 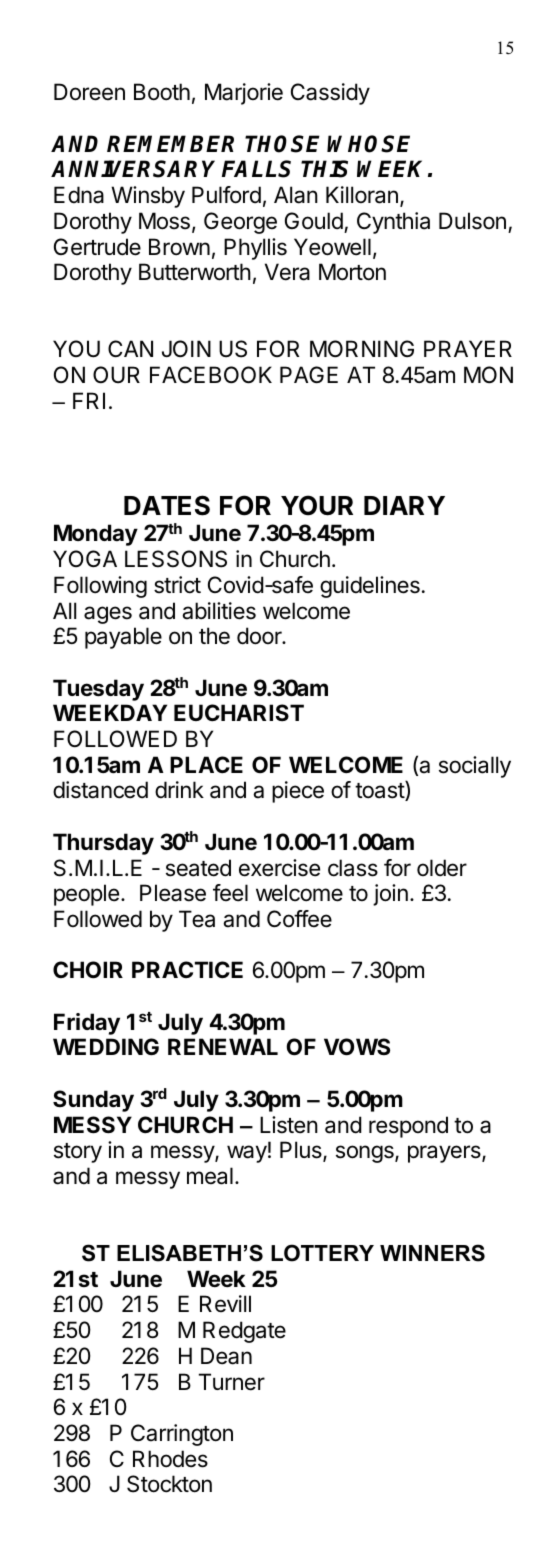 What do you see at coordinates (170, 1459) in the screenshot?
I see `Rhodes` at bounding box center [170, 1459].
